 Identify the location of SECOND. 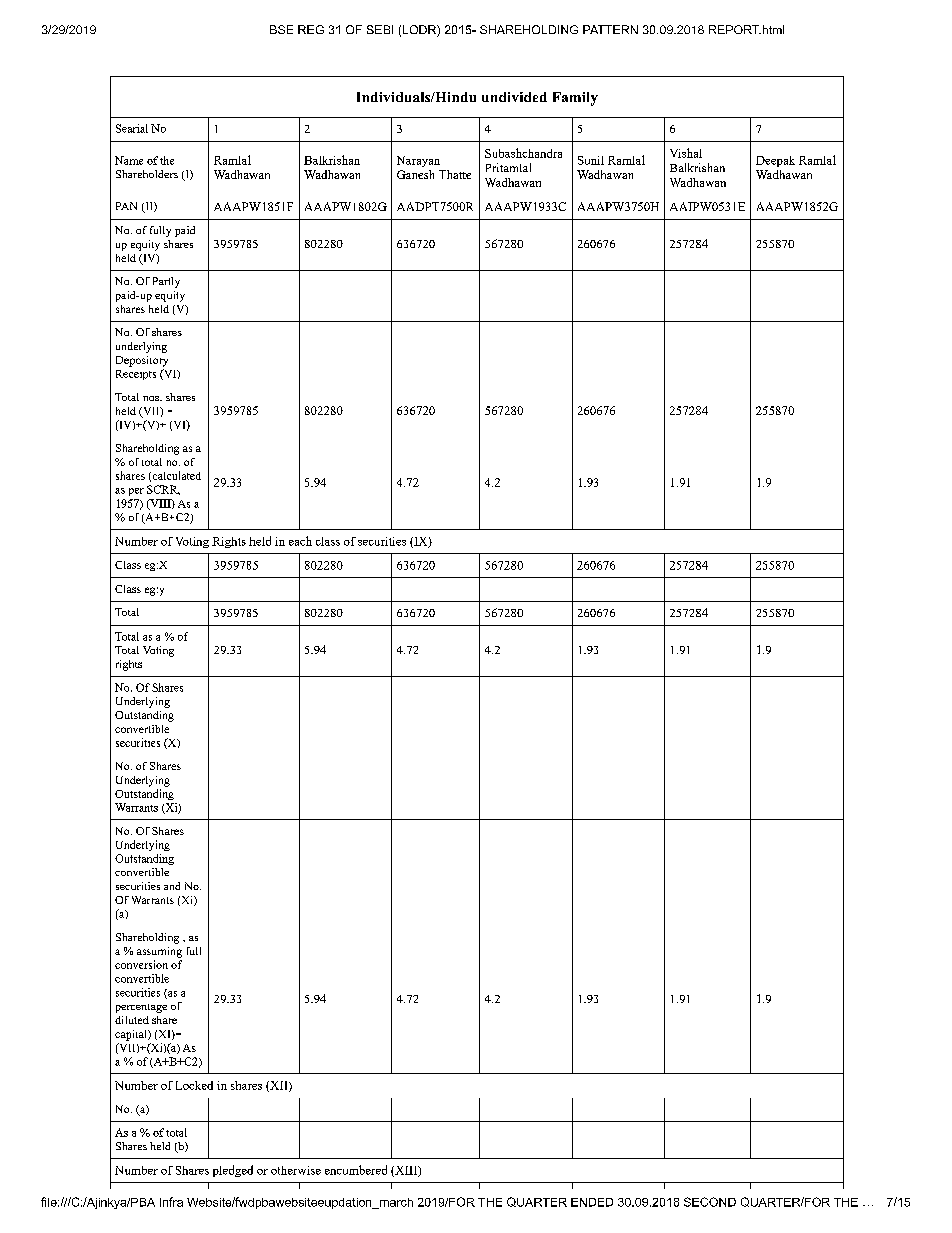
(710, 1202).
